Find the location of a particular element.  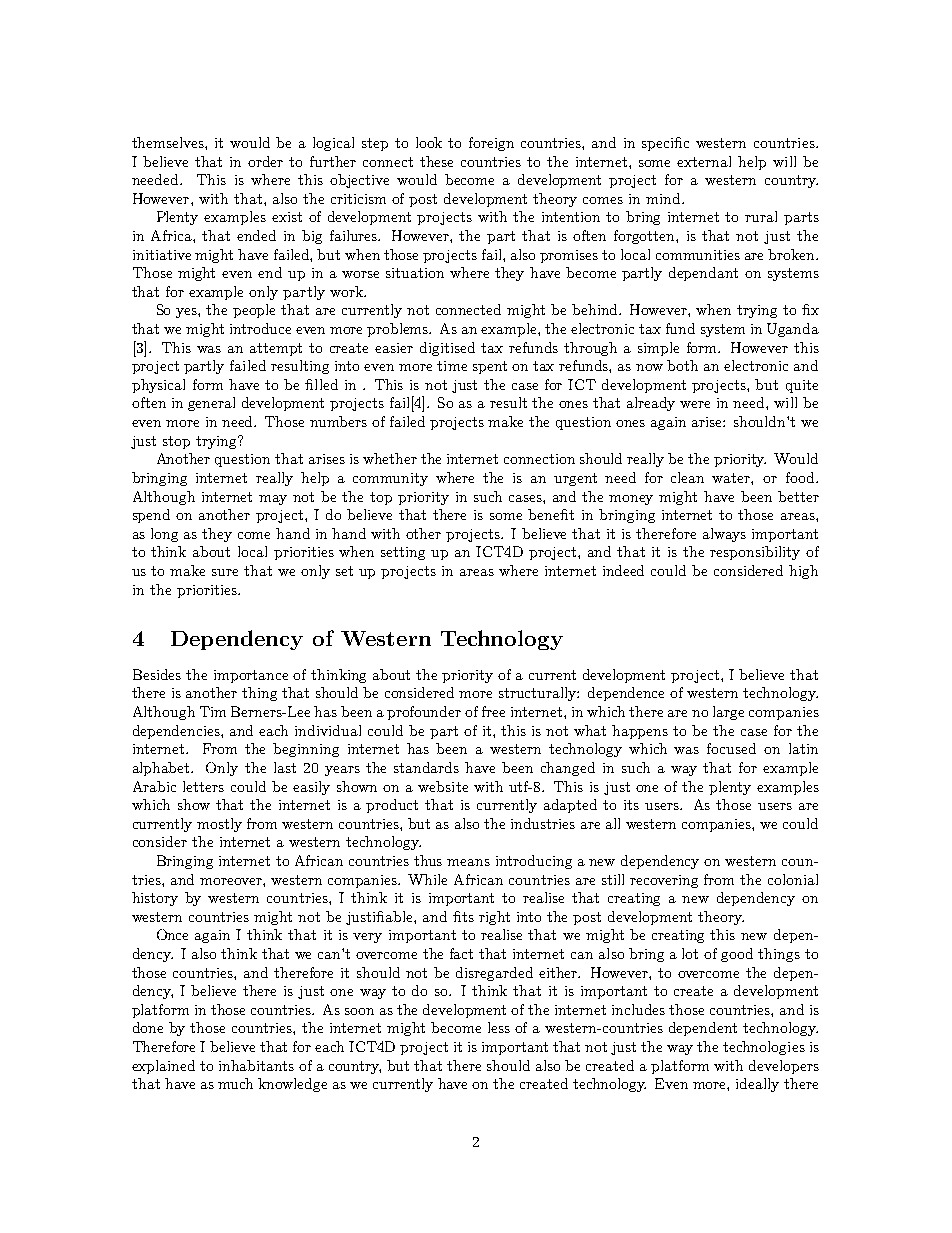

means is located at coordinates (468, 862).
